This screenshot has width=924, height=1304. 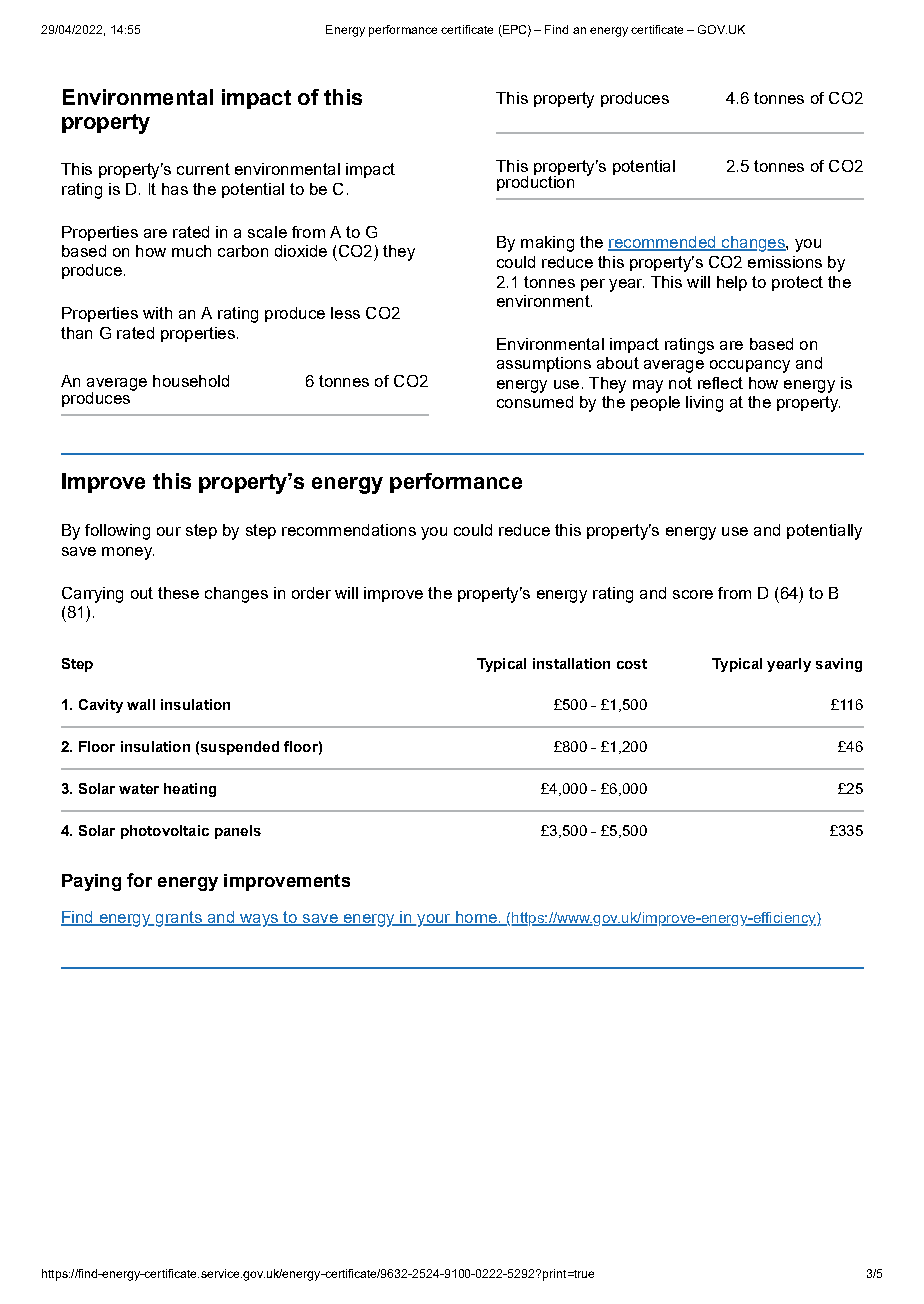 I want to click on wall, so click(x=141, y=704).
